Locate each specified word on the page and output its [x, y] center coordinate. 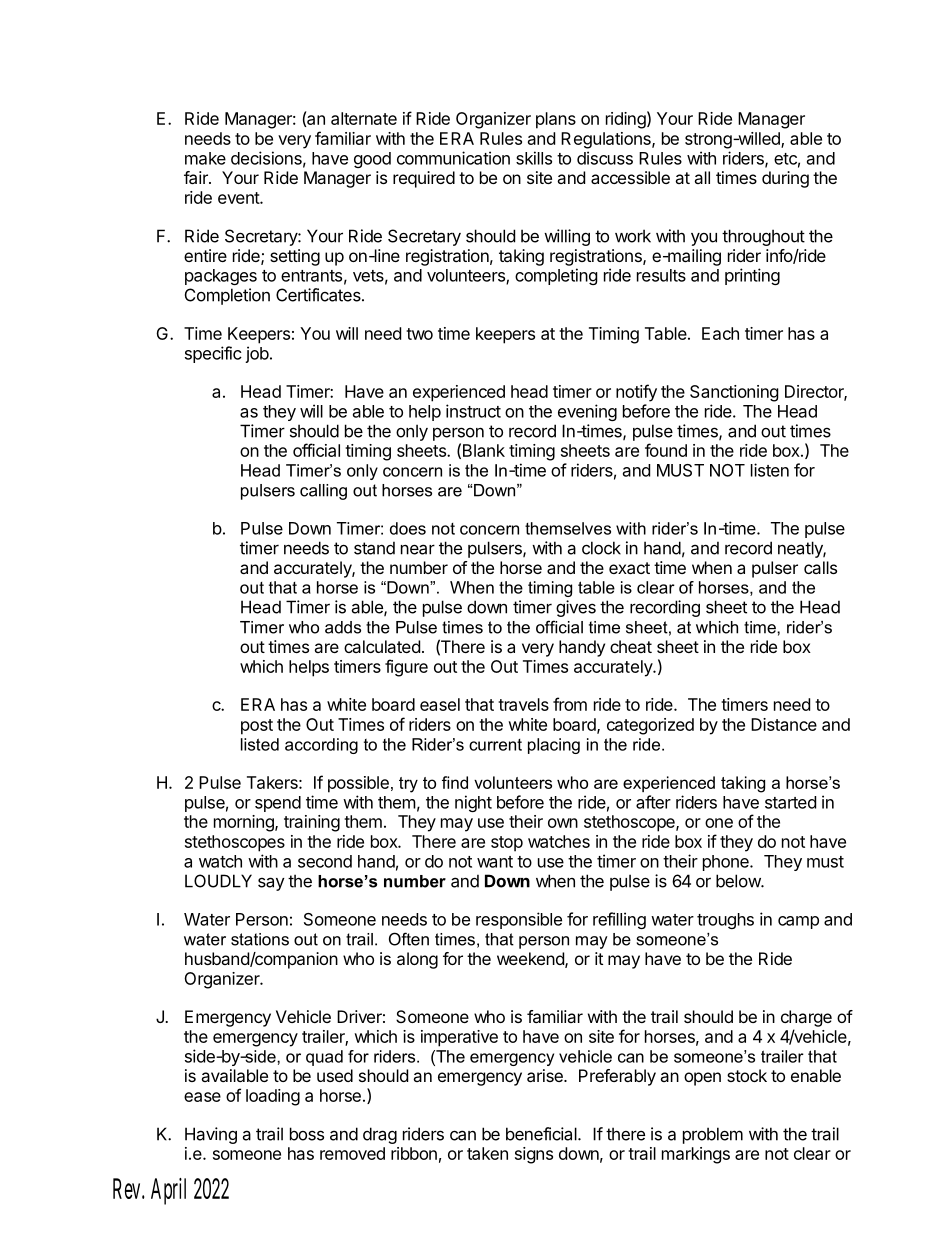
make [205, 158]
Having [211, 1135]
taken [487, 1153]
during [785, 179]
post [257, 727]
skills [534, 158]
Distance [784, 724]
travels [523, 704]
